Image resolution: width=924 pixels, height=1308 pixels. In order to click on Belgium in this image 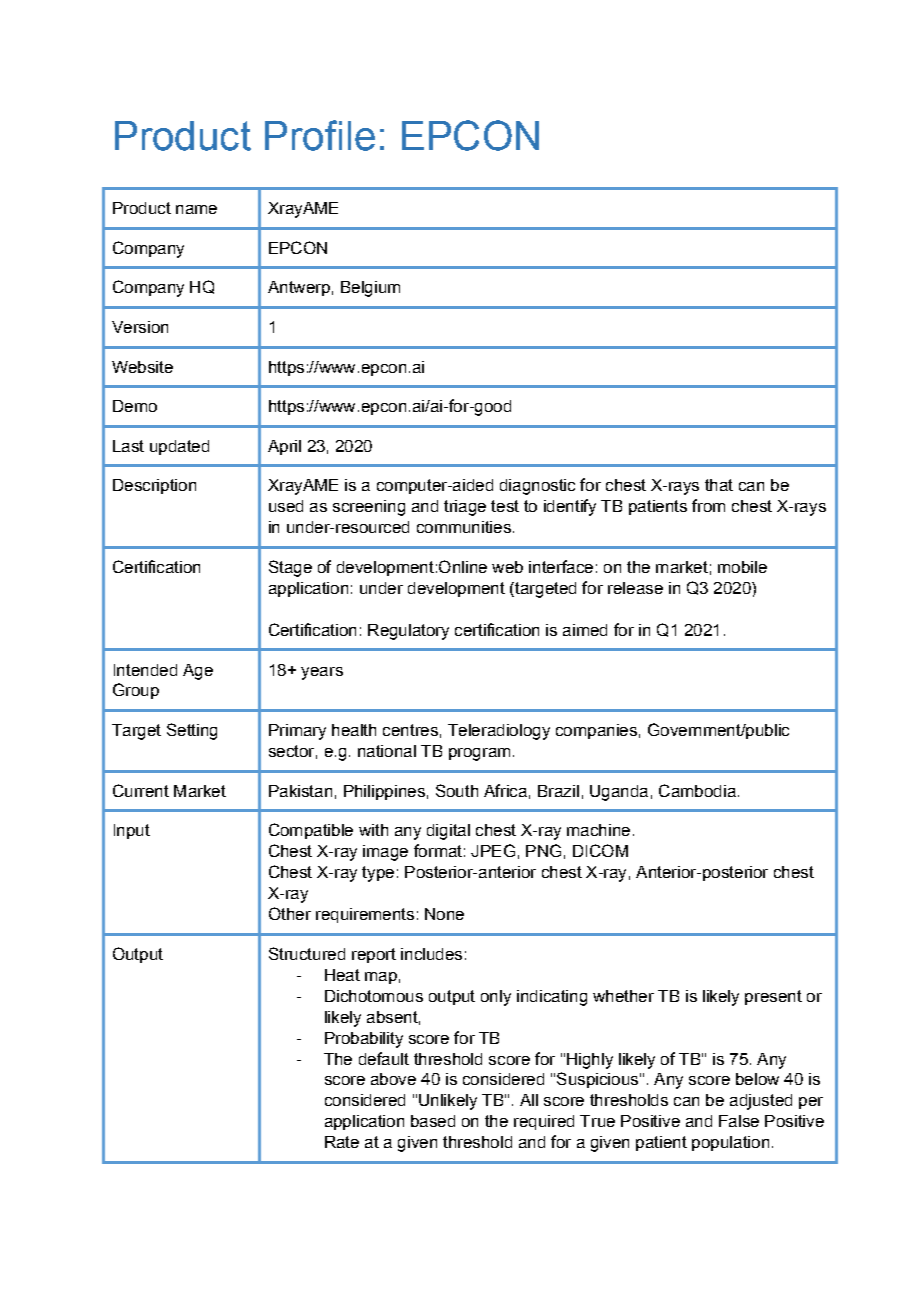, I will do `click(370, 289)`.
